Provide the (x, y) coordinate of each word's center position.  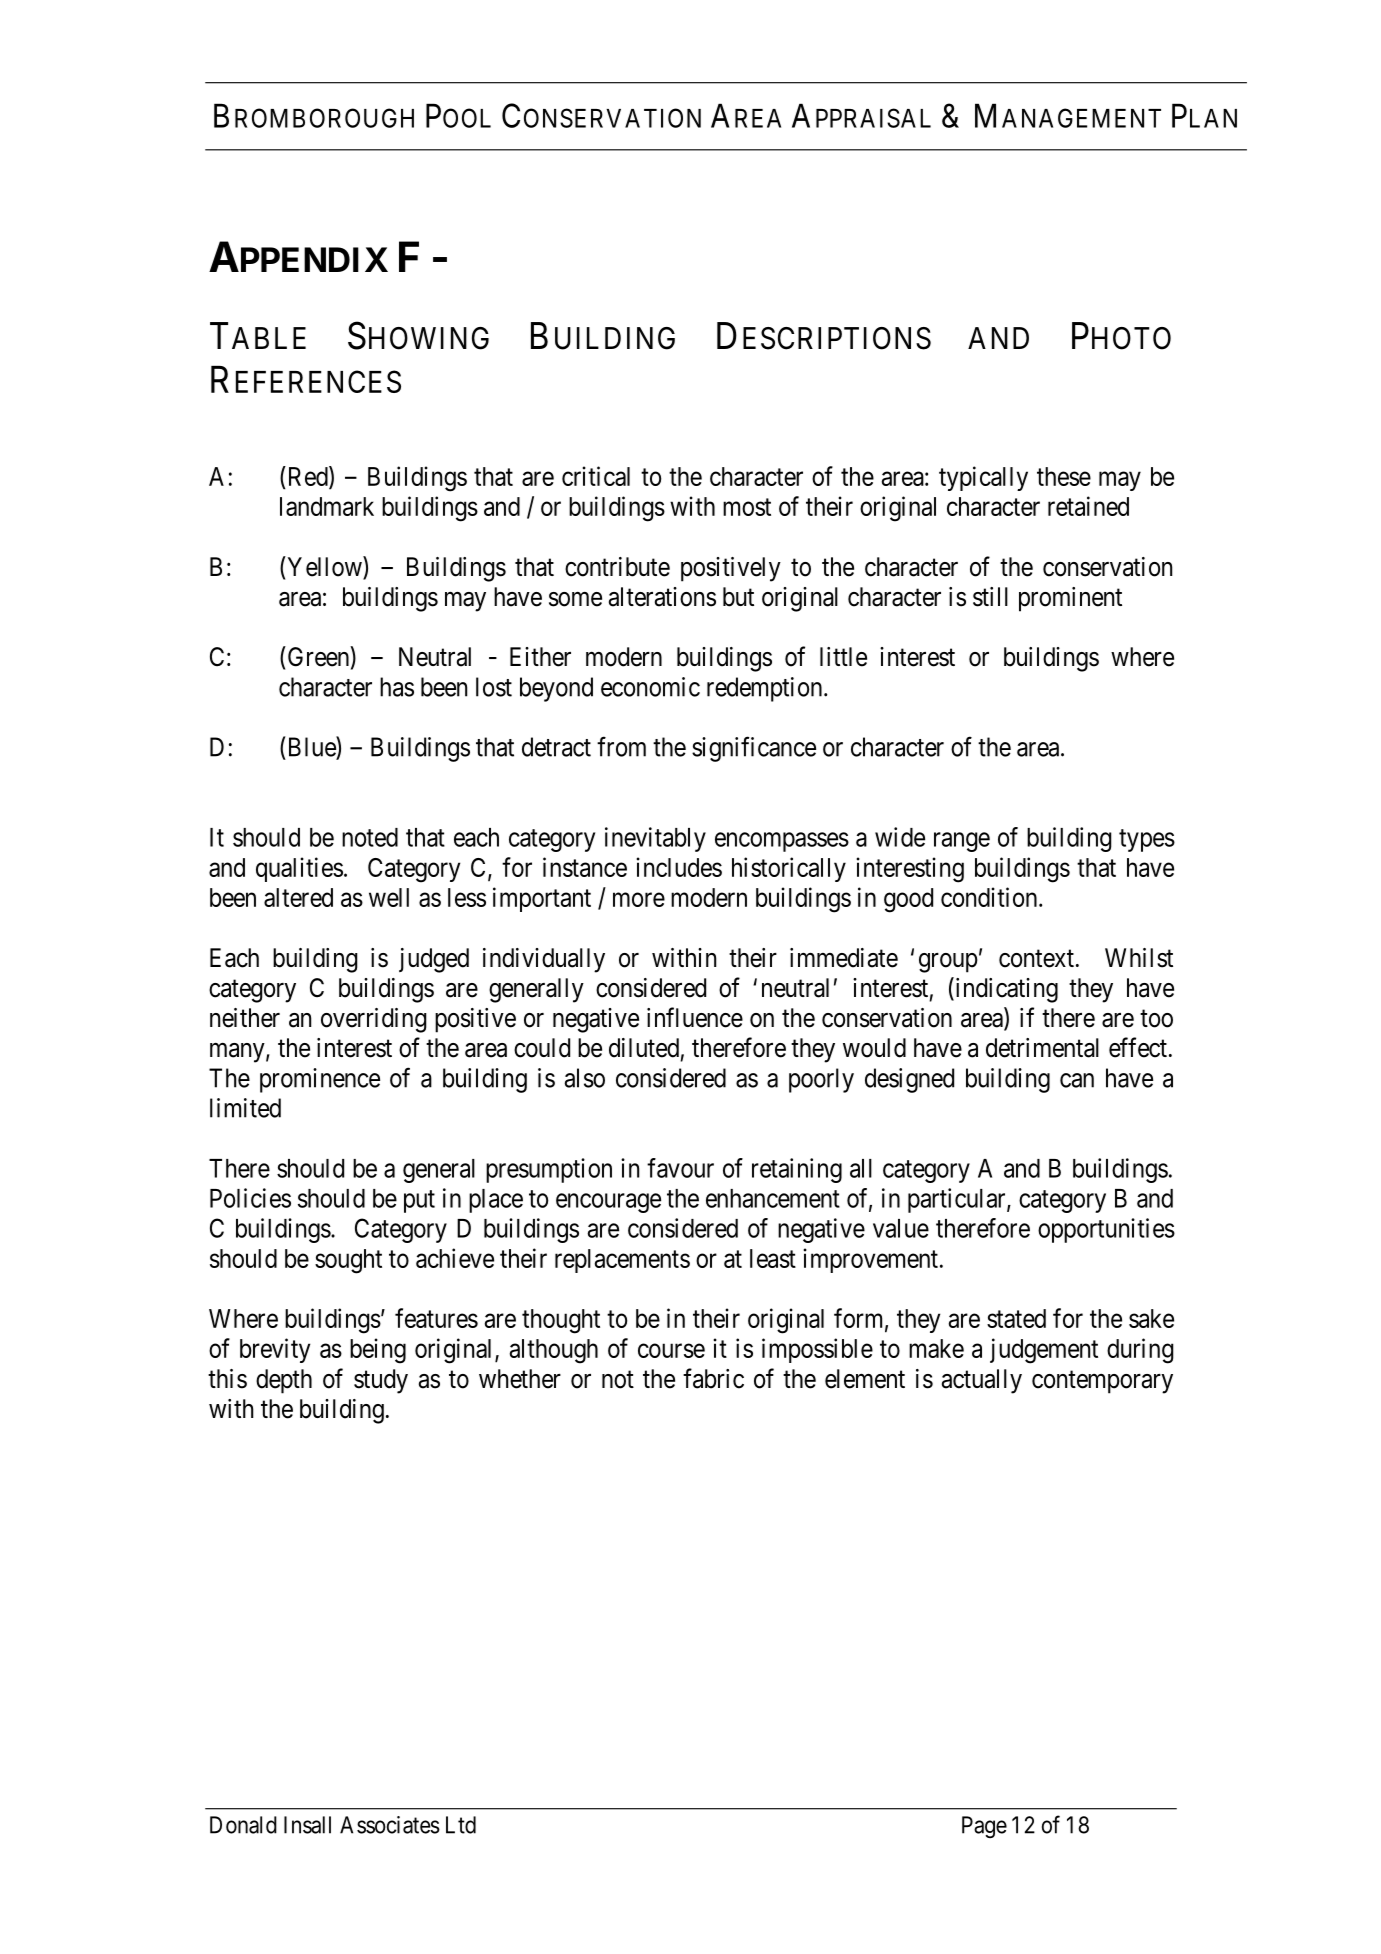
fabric (713, 1378)
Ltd (461, 1825)
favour (680, 1168)
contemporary (1102, 1382)
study (381, 1381)
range (962, 842)
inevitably (655, 839)
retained (1088, 506)
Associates (390, 1825)
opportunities (1106, 1230)
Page (984, 1827)
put (419, 1201)
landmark (327, 506)
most (747, 507)
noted (370, 837)
